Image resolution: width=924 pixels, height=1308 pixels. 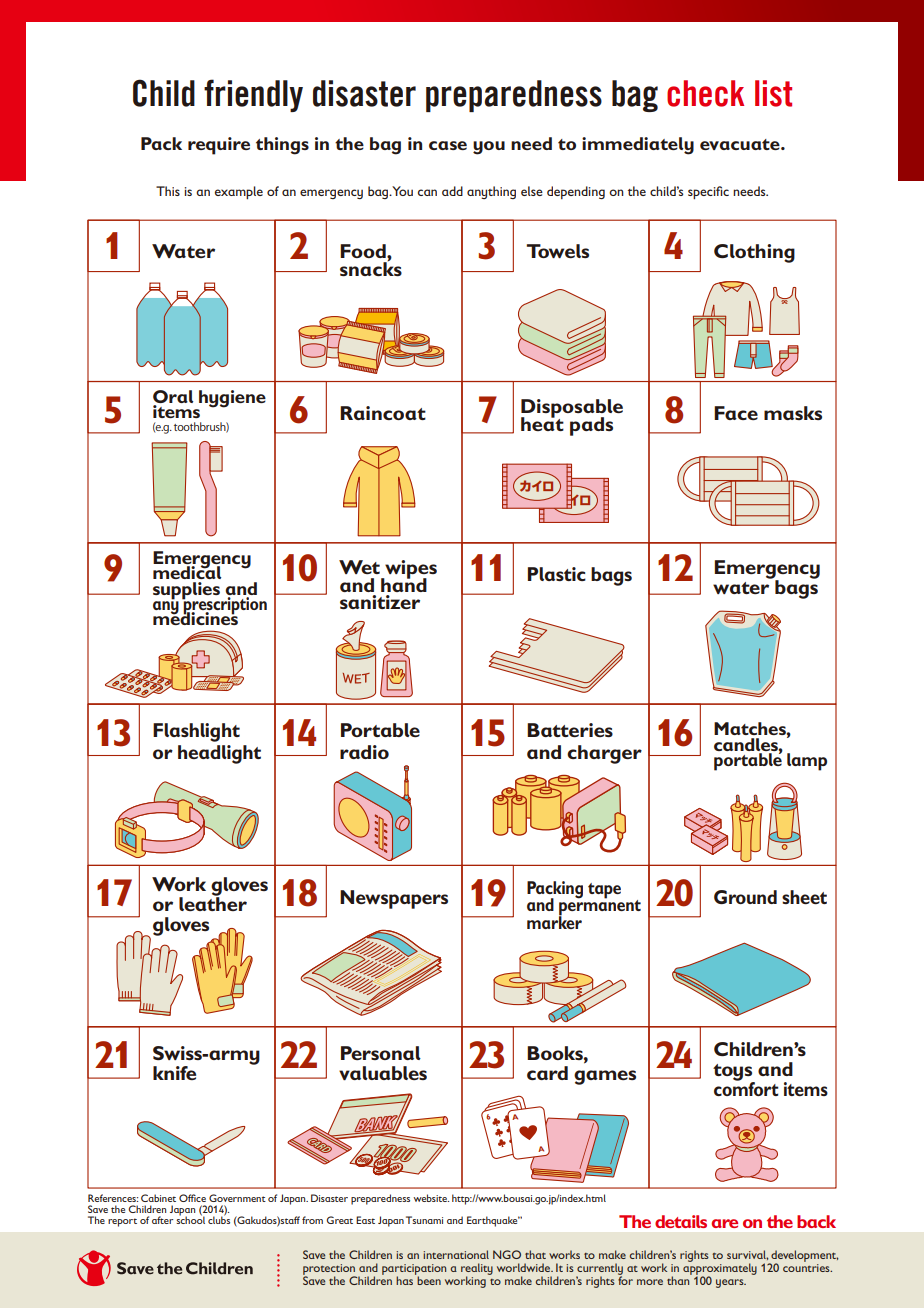 I want to click on clubs, so click(x=219, y=1219).
